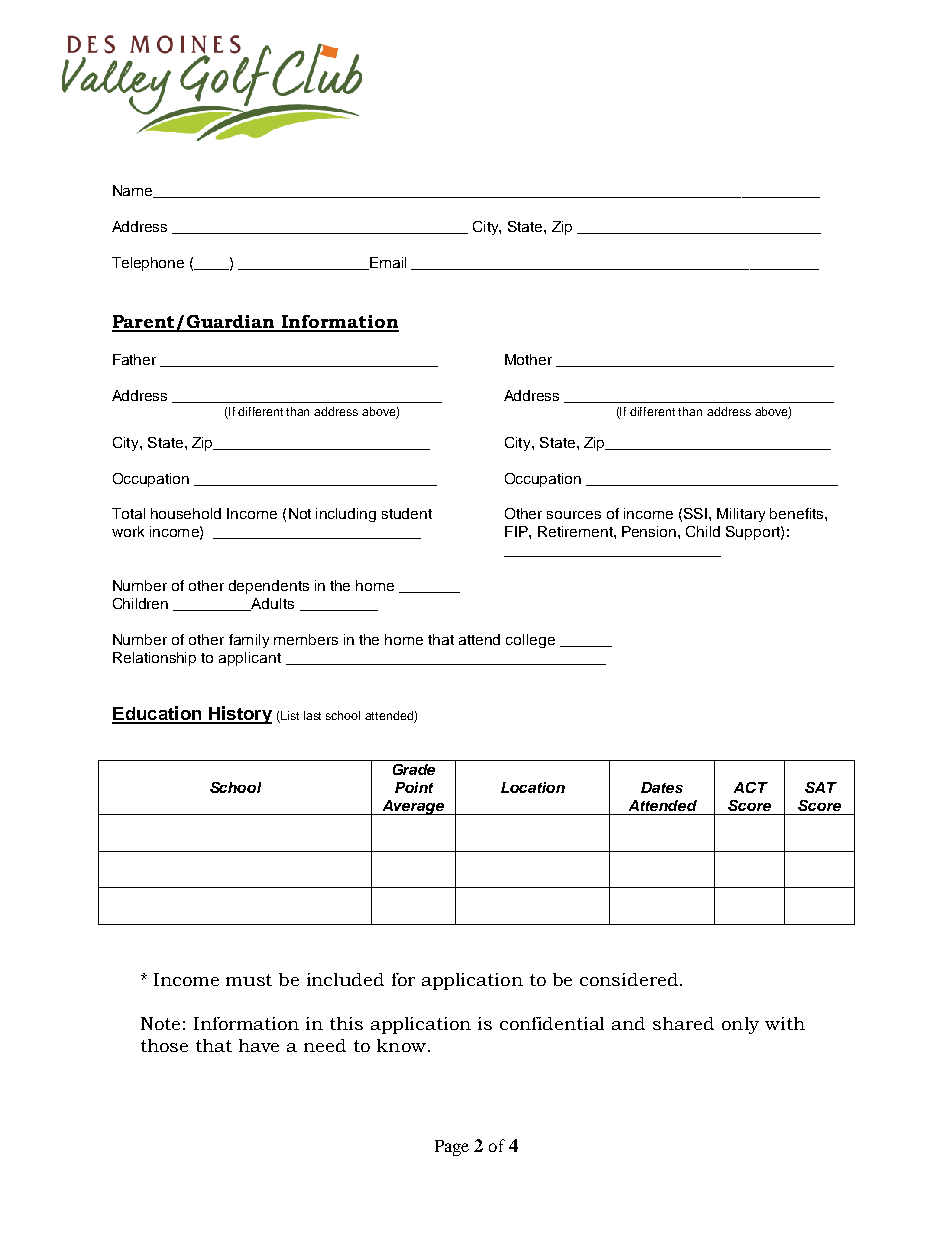  What do you see at coordinates (407, 513) in the screenshot?
I see `student` at bounding box center [407, 513].
